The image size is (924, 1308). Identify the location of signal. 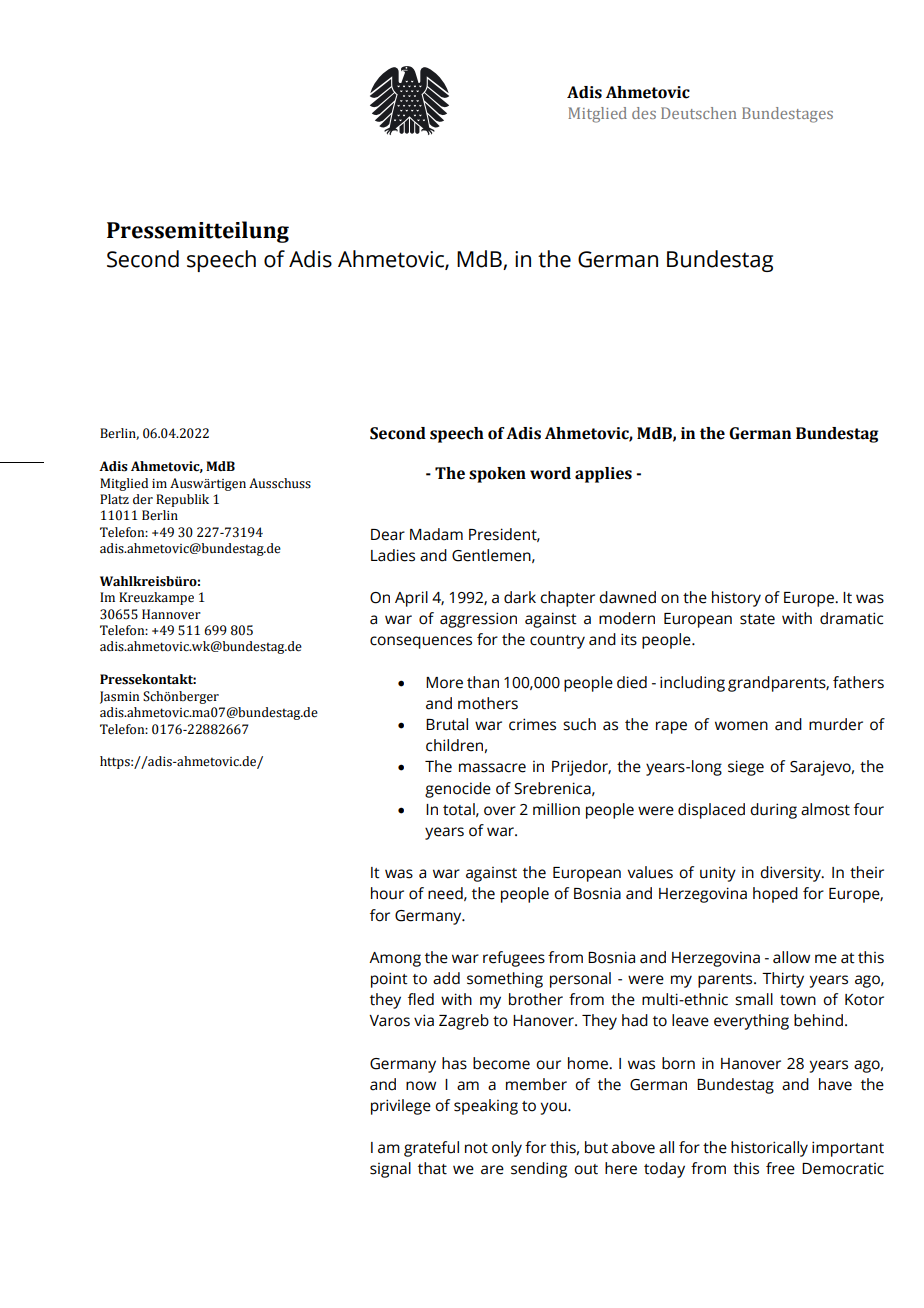
(390, 1170).
